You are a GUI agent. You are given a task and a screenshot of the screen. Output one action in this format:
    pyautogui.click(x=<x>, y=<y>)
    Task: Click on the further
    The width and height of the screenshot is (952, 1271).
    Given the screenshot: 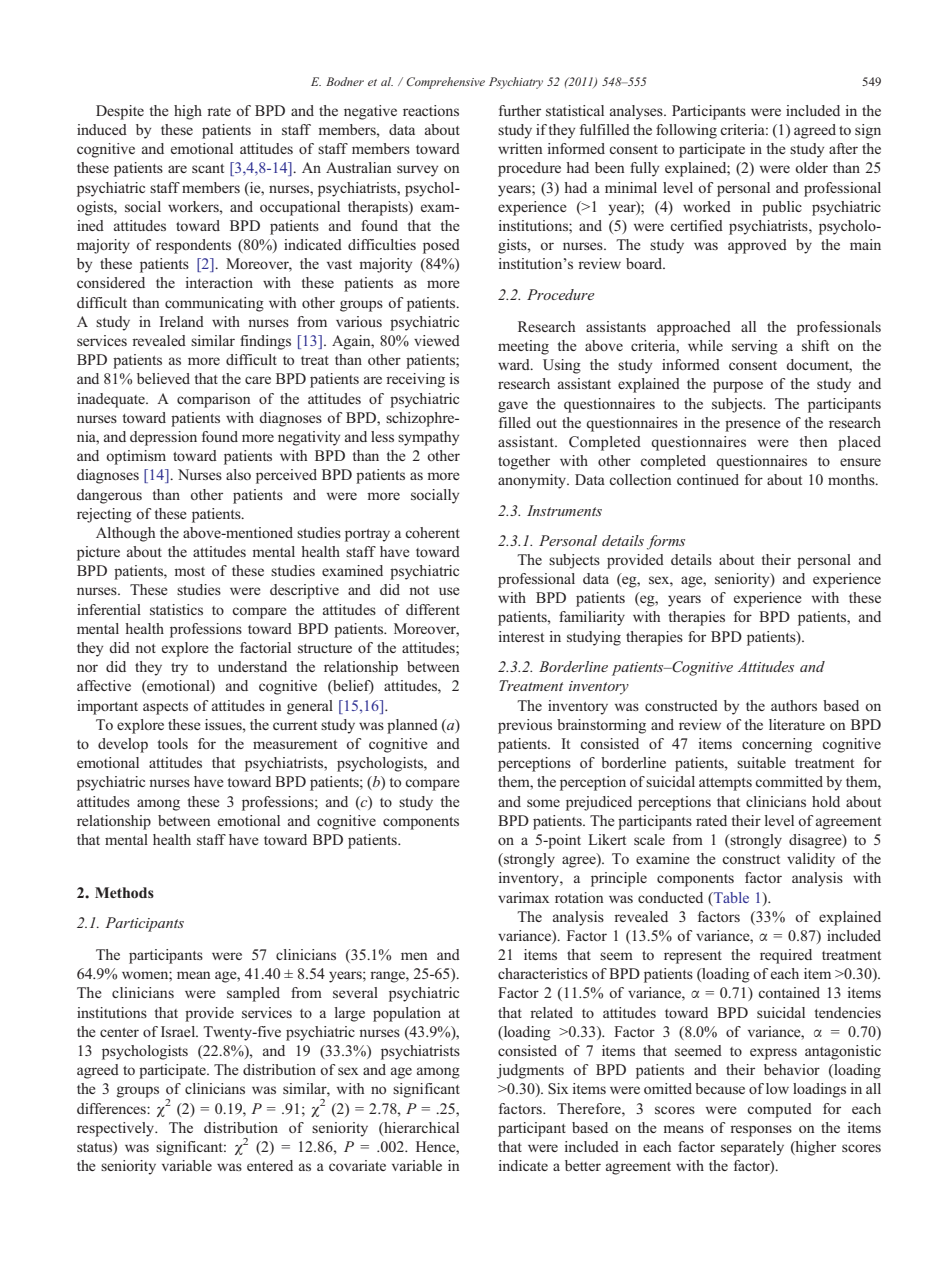 What is the action you would take?
    pyautogui.click(x=520, y=110)
